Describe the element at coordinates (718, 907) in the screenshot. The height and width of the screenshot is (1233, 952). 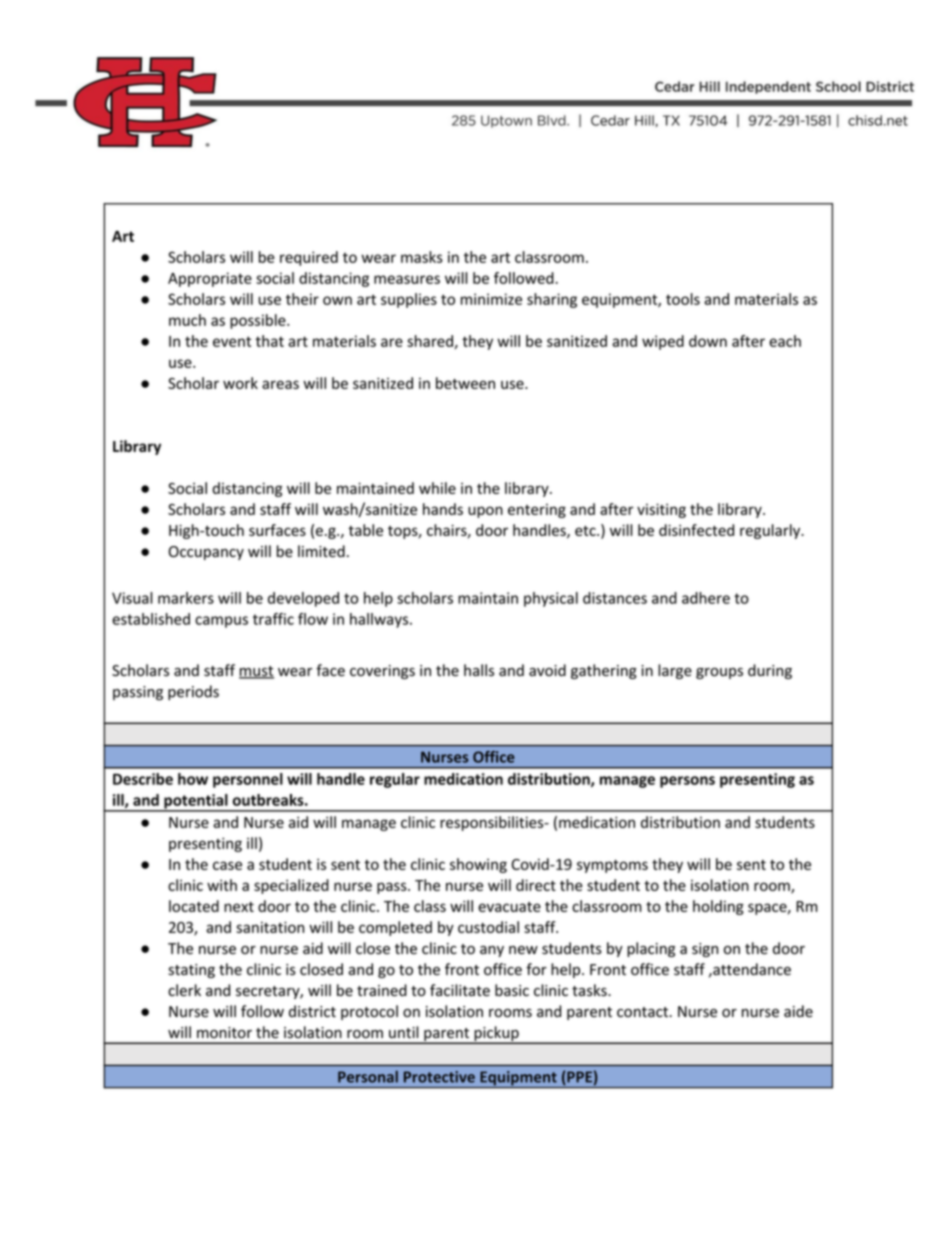
I see `holding` at that location.
